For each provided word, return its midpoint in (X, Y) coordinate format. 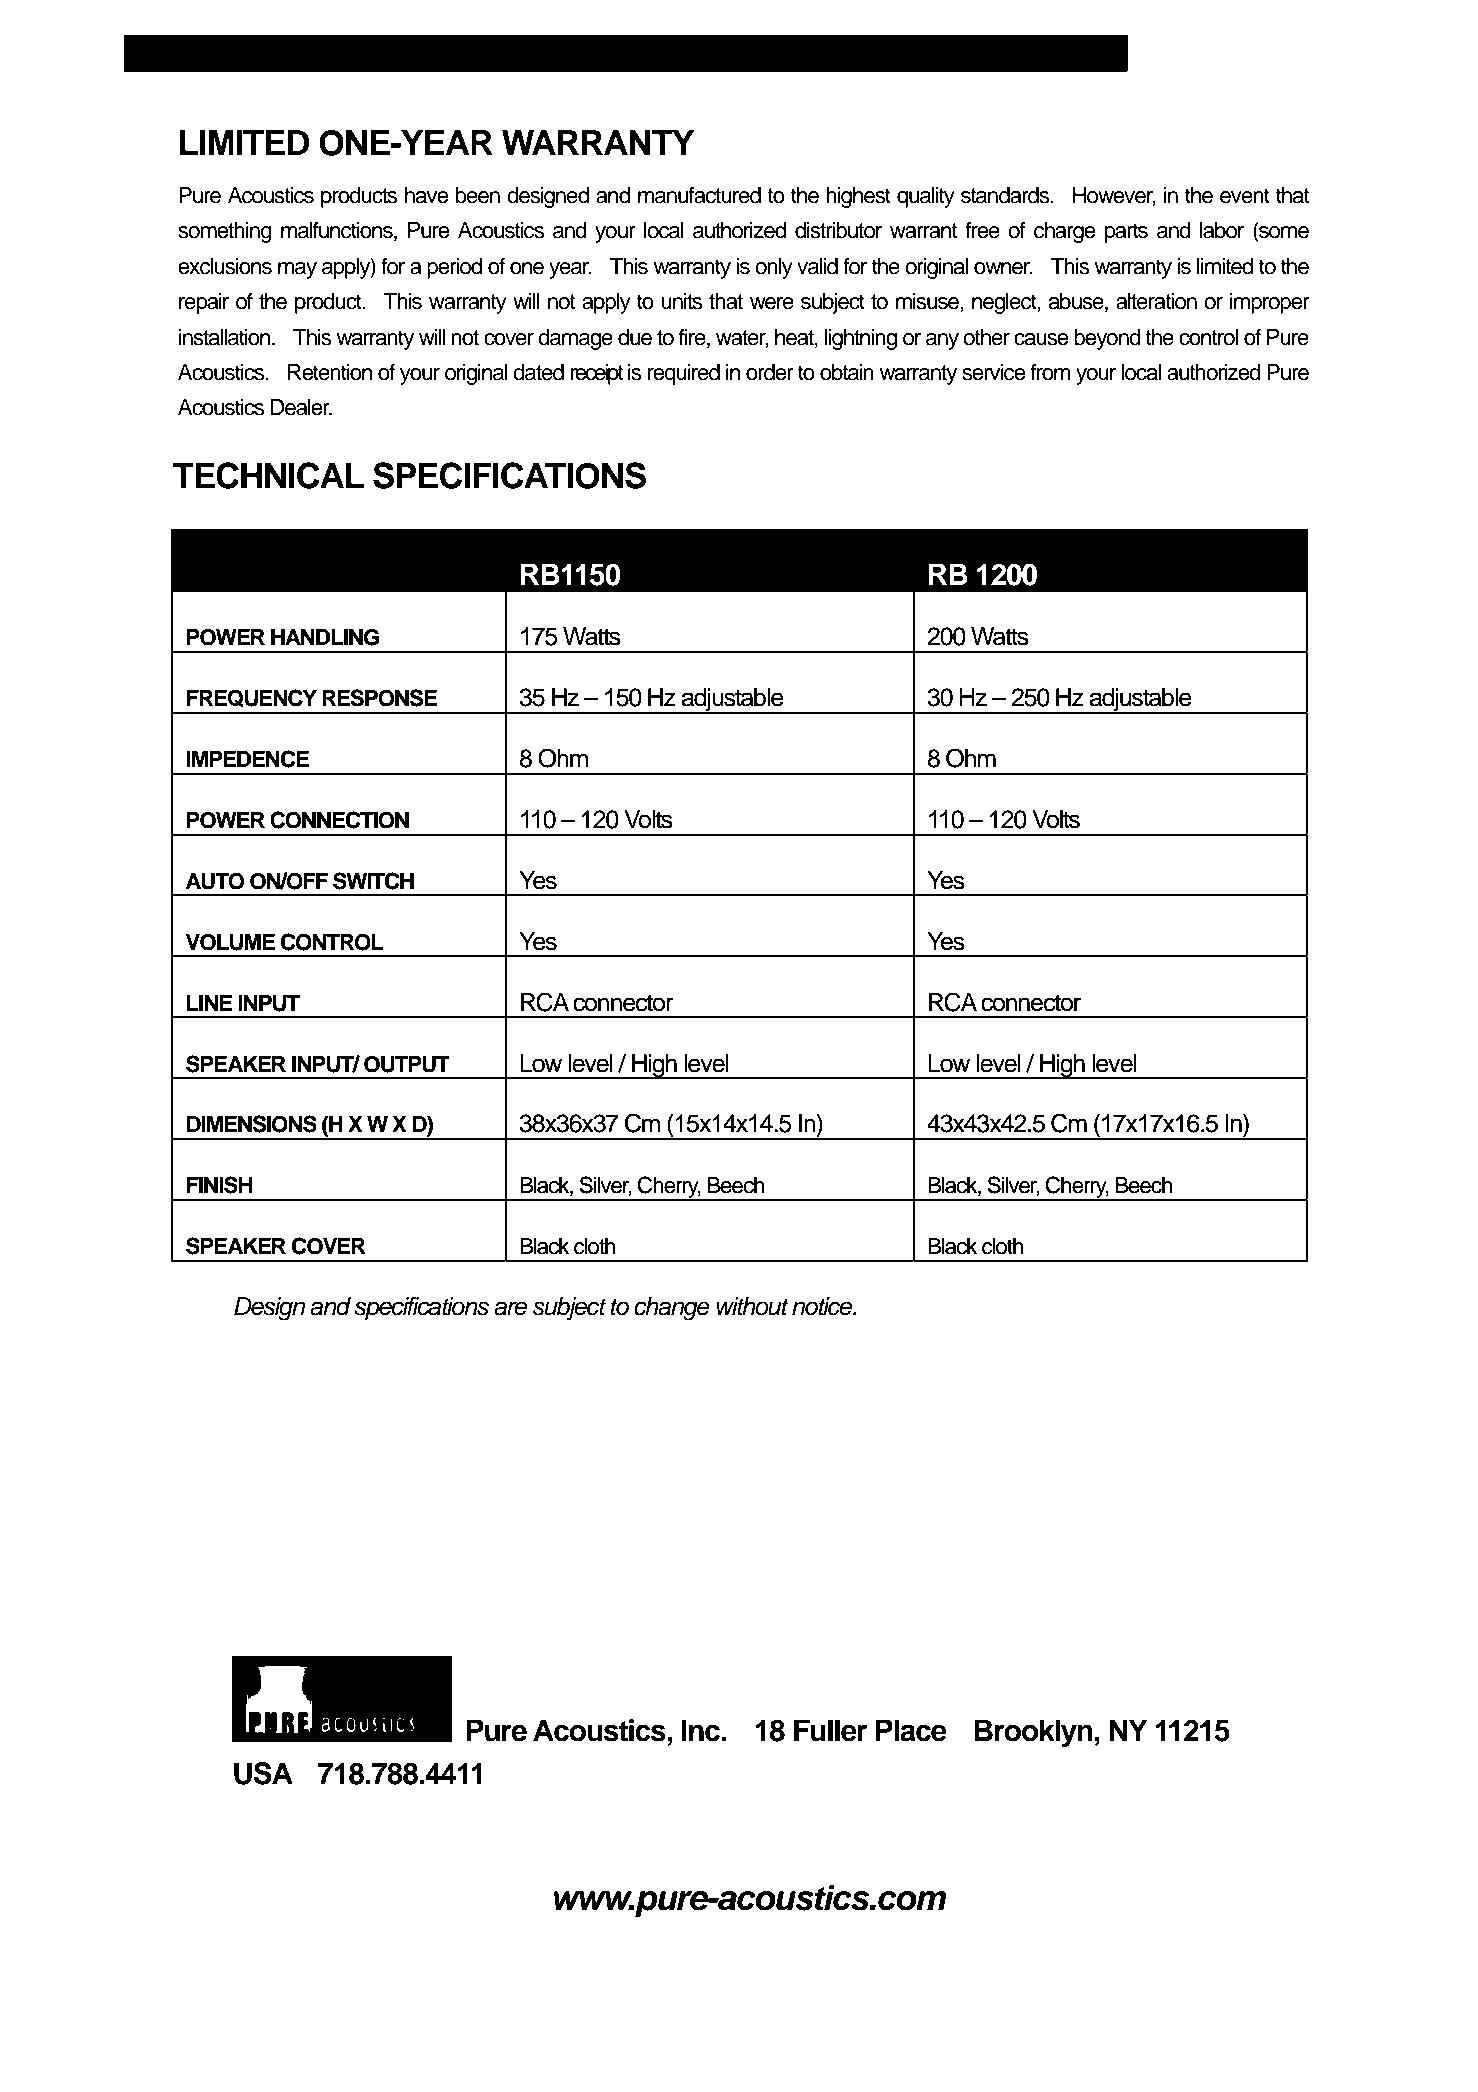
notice (823, 1306)
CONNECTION (339, 820)
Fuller (830, 1730)
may (297, 270)
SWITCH (373, 881)
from (1050, 372)
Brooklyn (1034, 1733)
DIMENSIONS (252, 1124)
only (774, 268)
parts (1126, 233)
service (994, 372)
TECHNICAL (268, 475)
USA (263, 1773)
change (672, 1309)
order (770, 372)
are (510, 1308)
